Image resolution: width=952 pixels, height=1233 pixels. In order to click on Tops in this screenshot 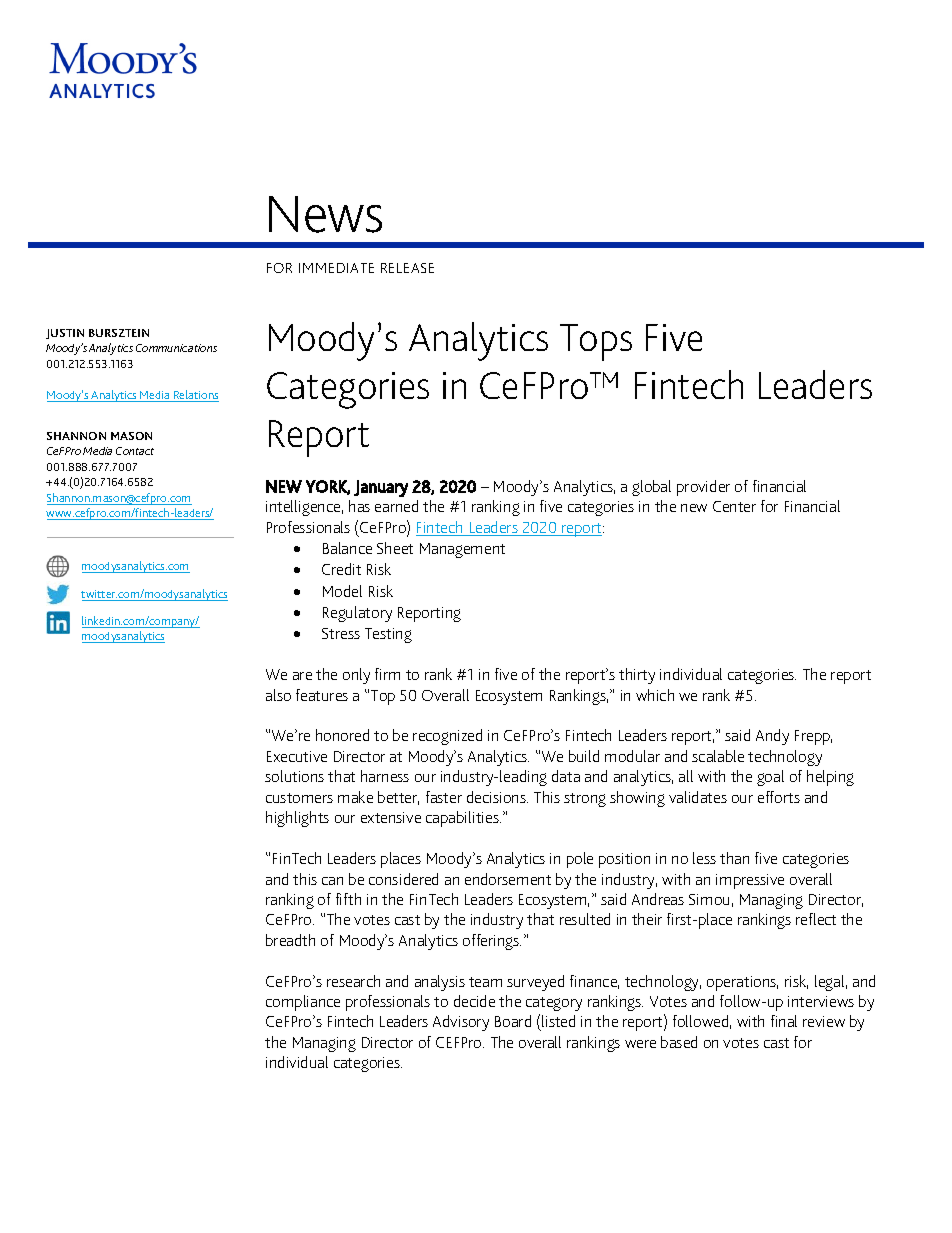, I will do `click(596, 342)`.
